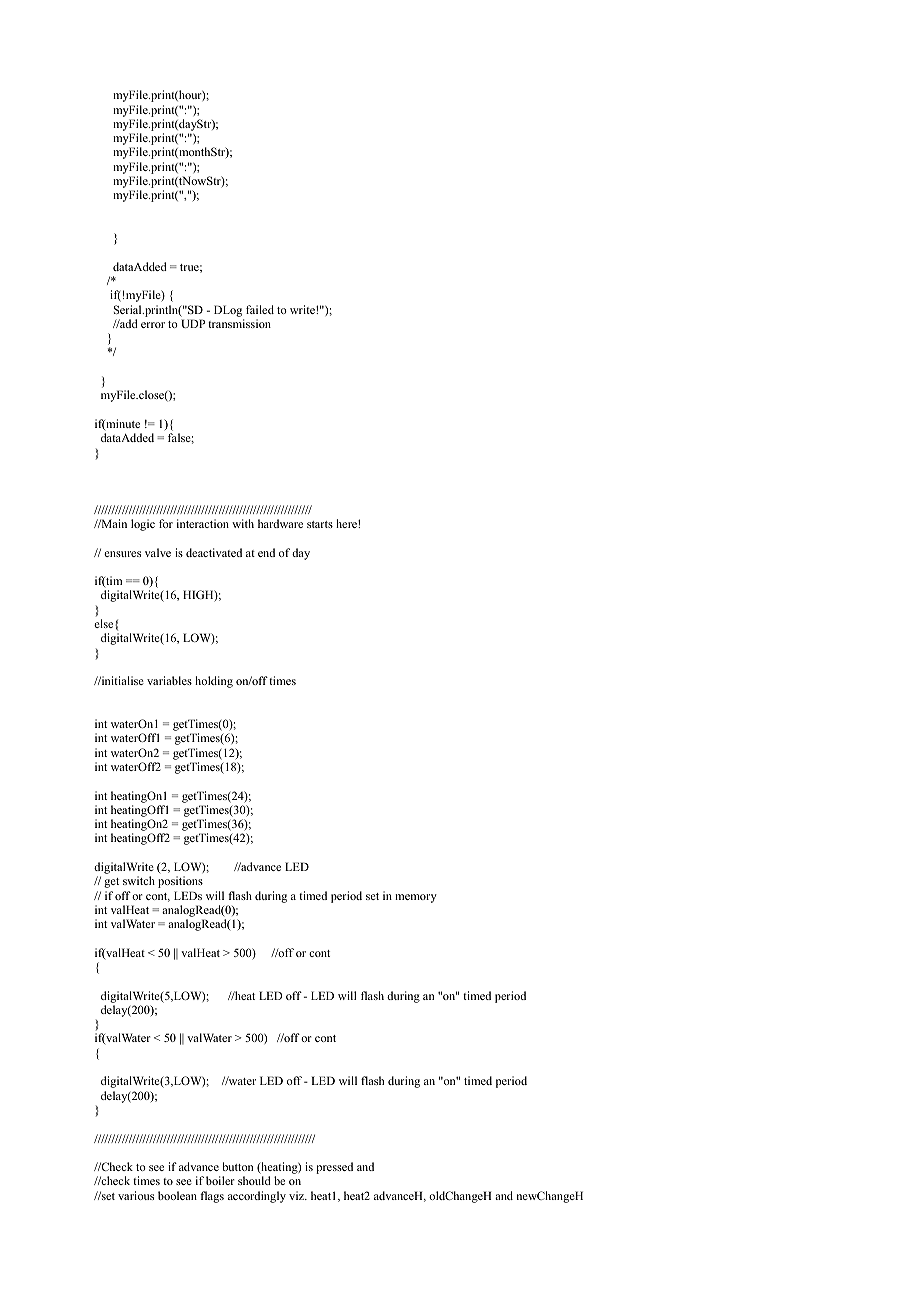 The image size is (924, 1308). Describe the element at coordinates (334, 1168) in the screenshot. I see `pressed` at that location.
